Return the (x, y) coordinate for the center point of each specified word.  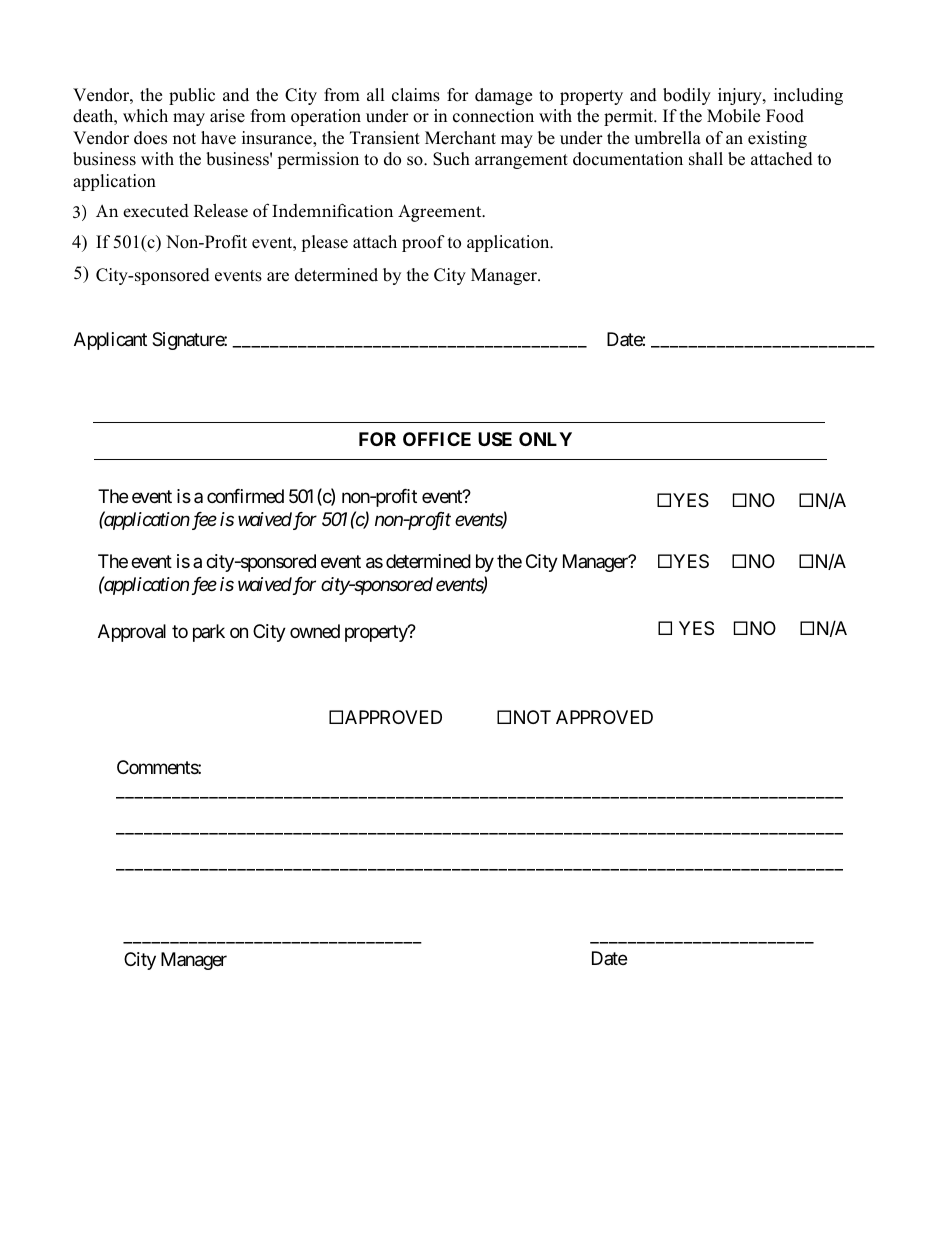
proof (423, 243)
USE (495, 439)
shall (706, 159)
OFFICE (437, 439)
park (209, 633)
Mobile (733, 116)
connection (493, 116)
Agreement (441, 213)
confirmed (245, 496)
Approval (132, 633)
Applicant (110, 341)
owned (315, 631)
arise (227, 116)
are (278, 277)
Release (221, 210)
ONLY (545, 439)
